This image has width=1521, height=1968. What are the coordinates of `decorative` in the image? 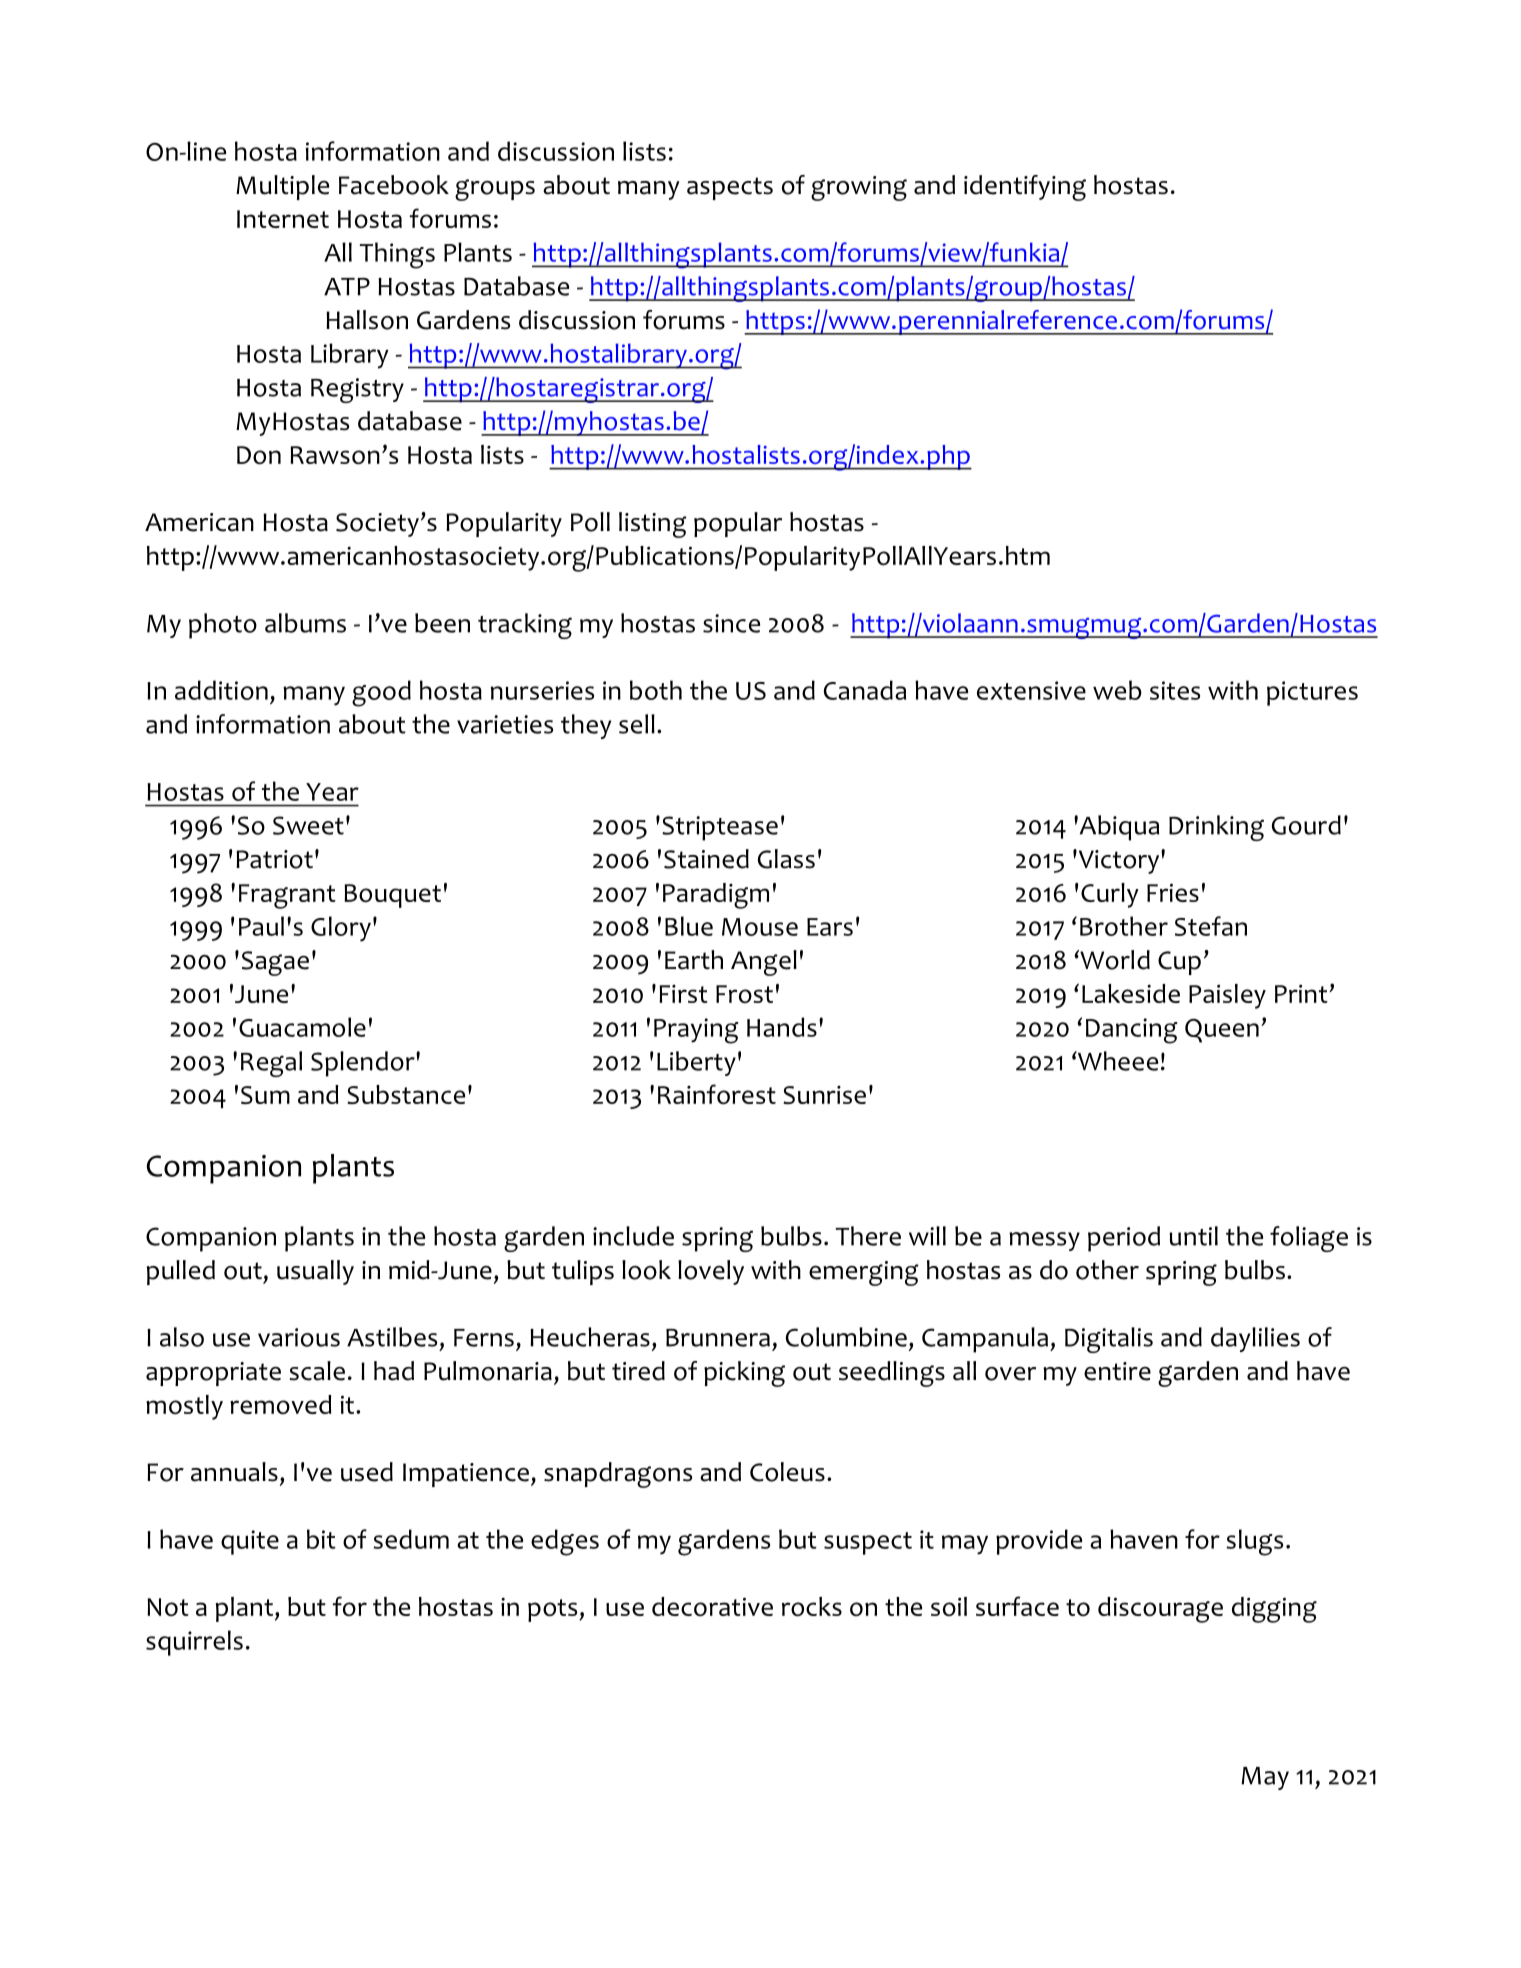 It's located at (712, 1606).
